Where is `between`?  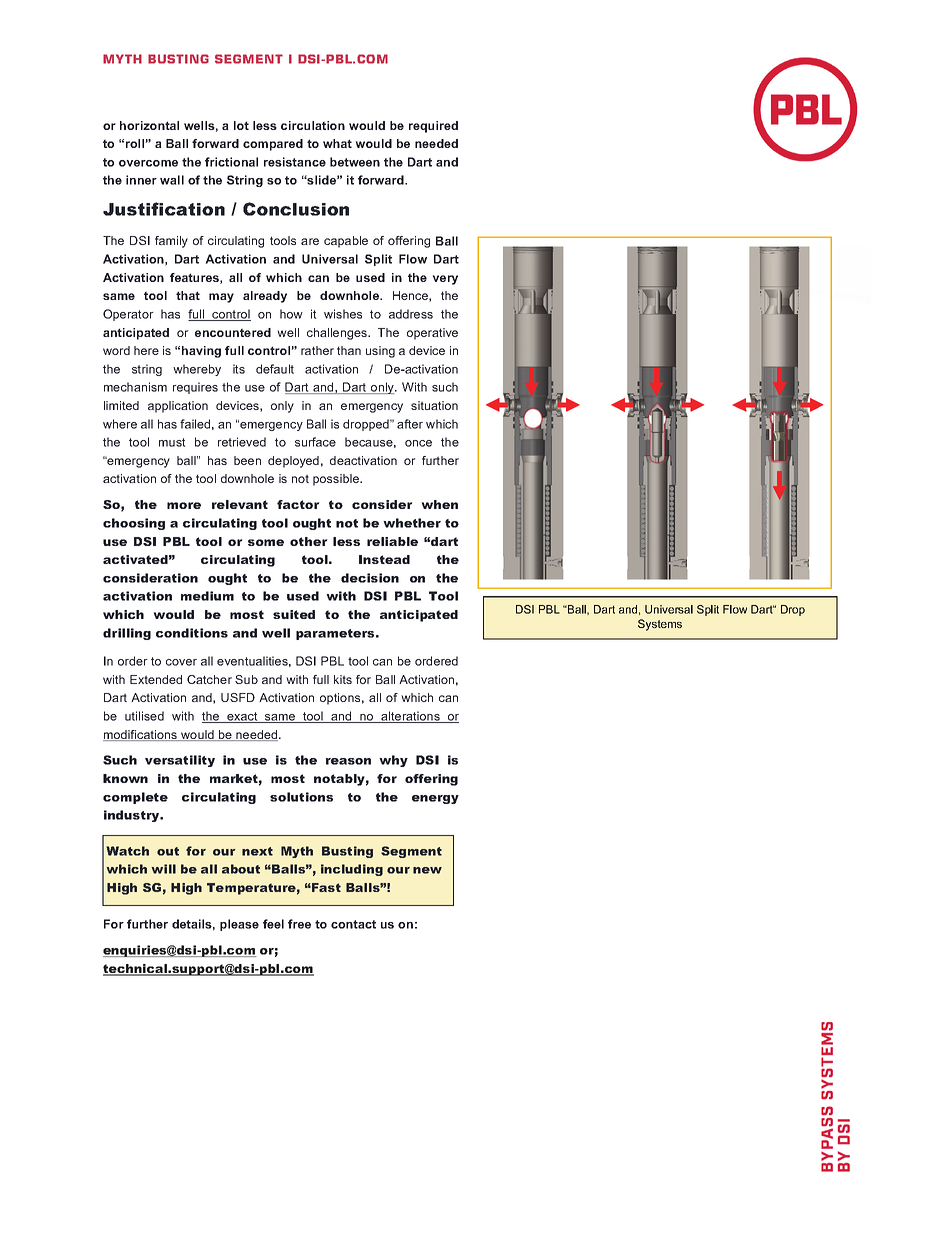
between is located at coordinates (355, 162).
